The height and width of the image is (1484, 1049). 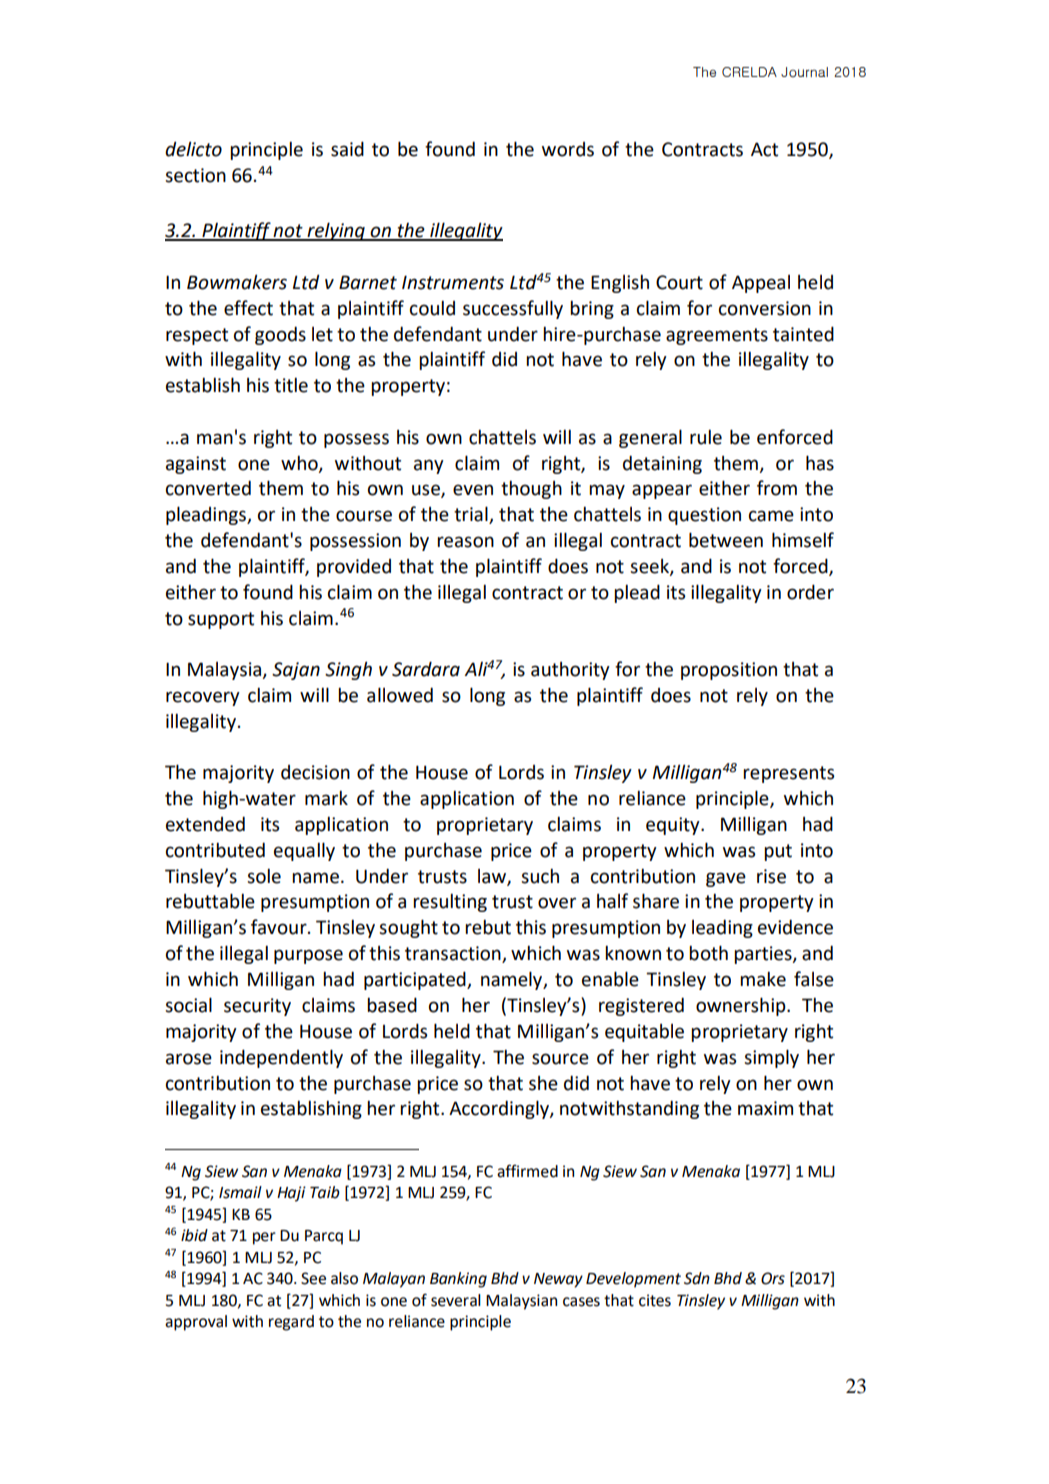 I want to click on ownership, so click(x=742, y=1006).
